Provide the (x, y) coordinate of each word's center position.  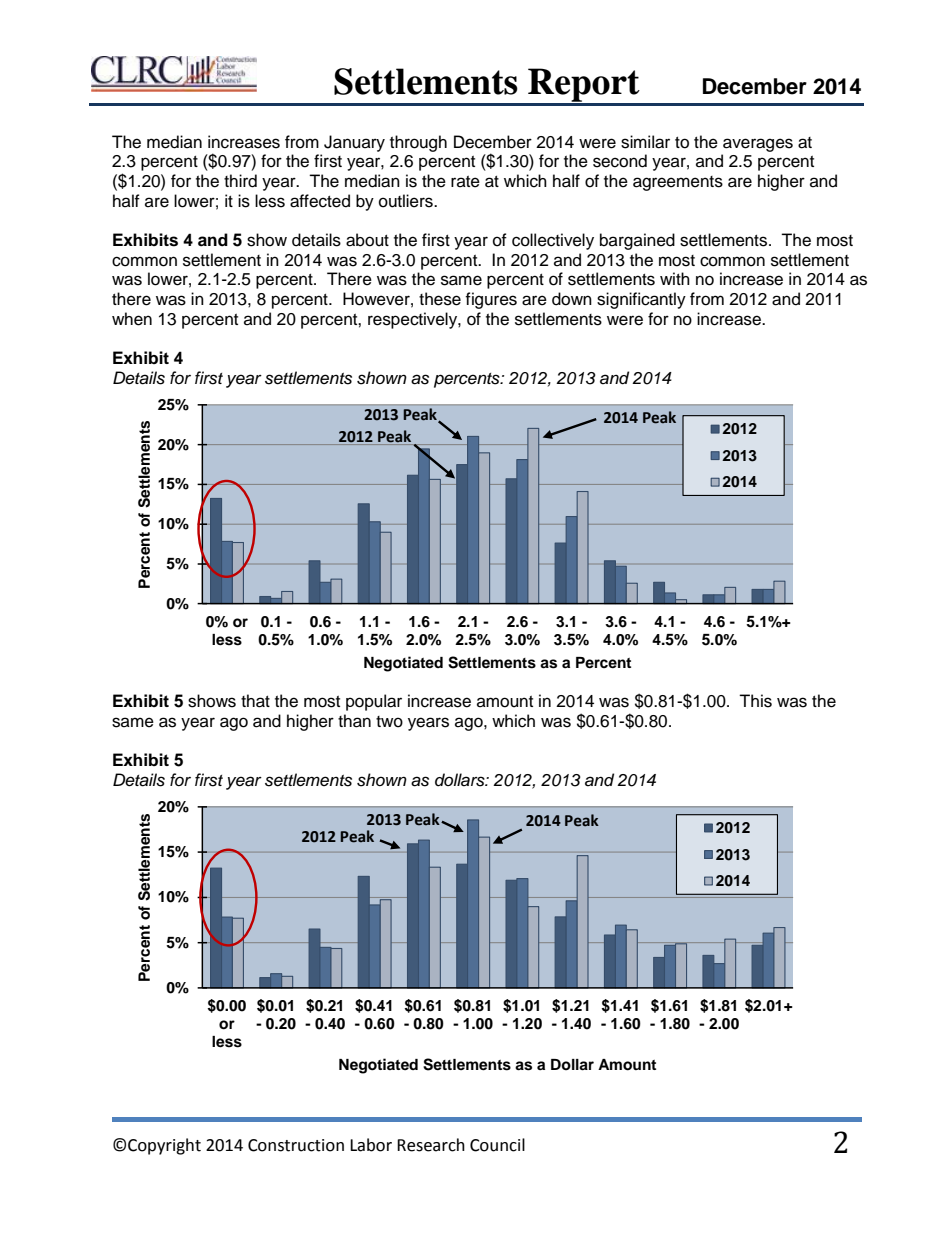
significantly (641, 300)
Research (431, 1145)
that (255, 701)
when (132, 319)
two (389, 722)
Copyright (164, 1146)
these (440, 299)
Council (497, 1145)
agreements (678, 183)
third (240, 181)
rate (465, 182)
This (755, 701)
